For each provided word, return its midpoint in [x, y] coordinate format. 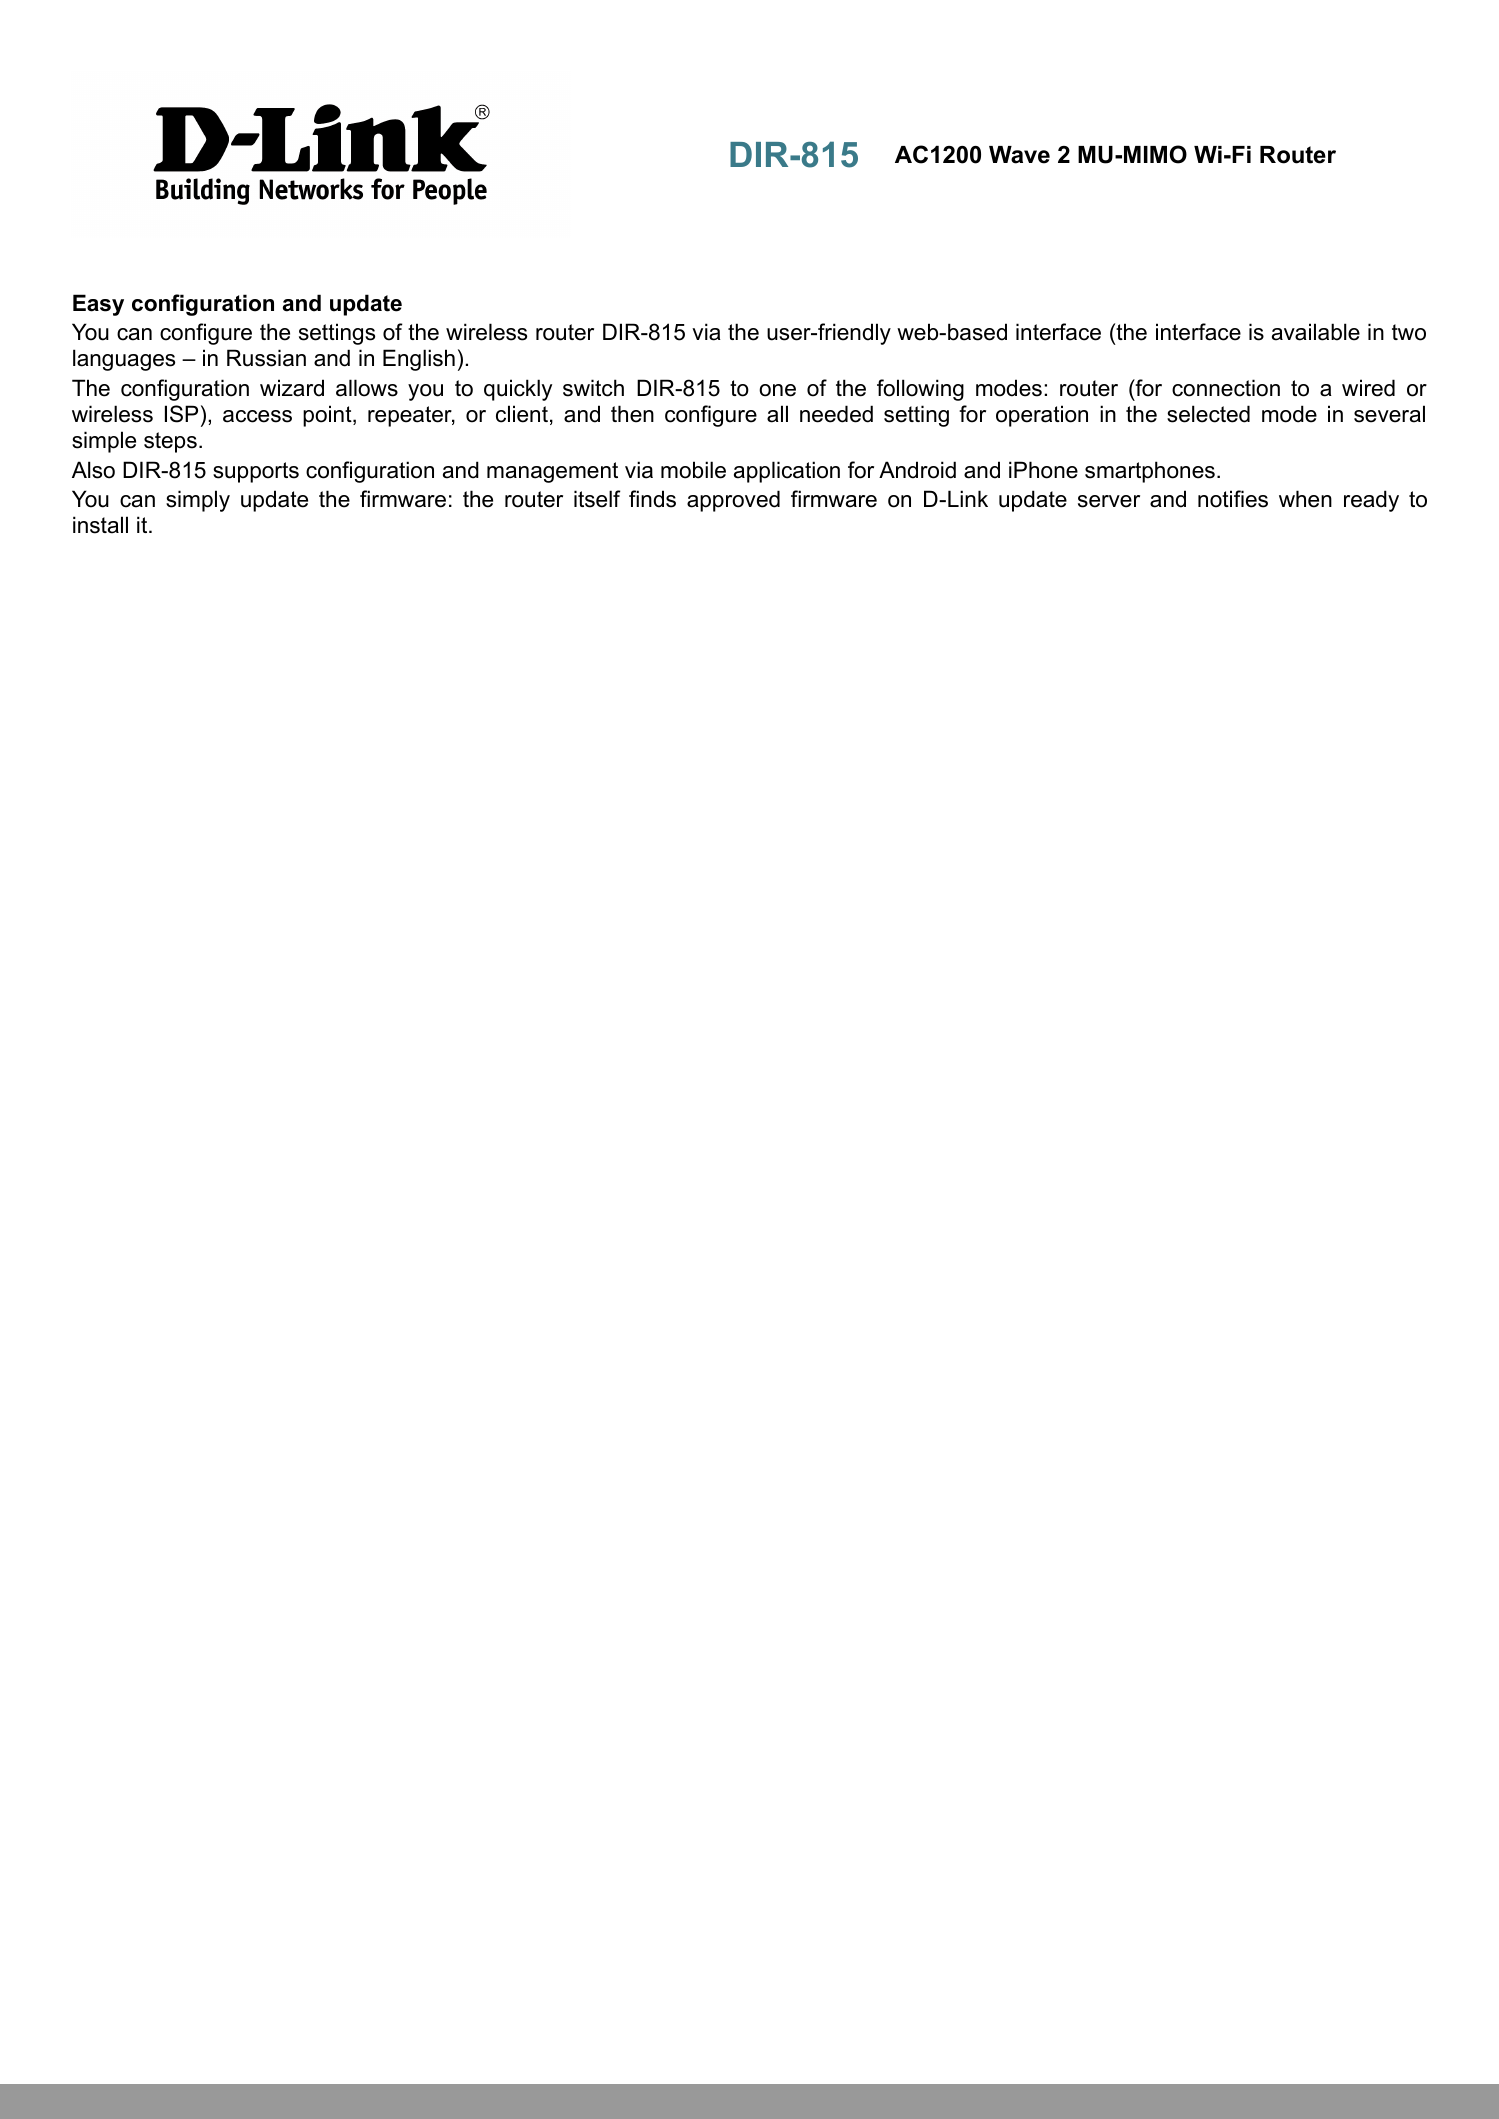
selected [1208, 414]
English [419, 360]
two [1409, 332]
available [1316, 332]
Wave [1019, 155]
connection [1226, 388]
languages [124, 360]
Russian [266, 358]
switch [593, 388]
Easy [98, 305]
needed [836, 414]
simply [198, 501]
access [257, 416]
